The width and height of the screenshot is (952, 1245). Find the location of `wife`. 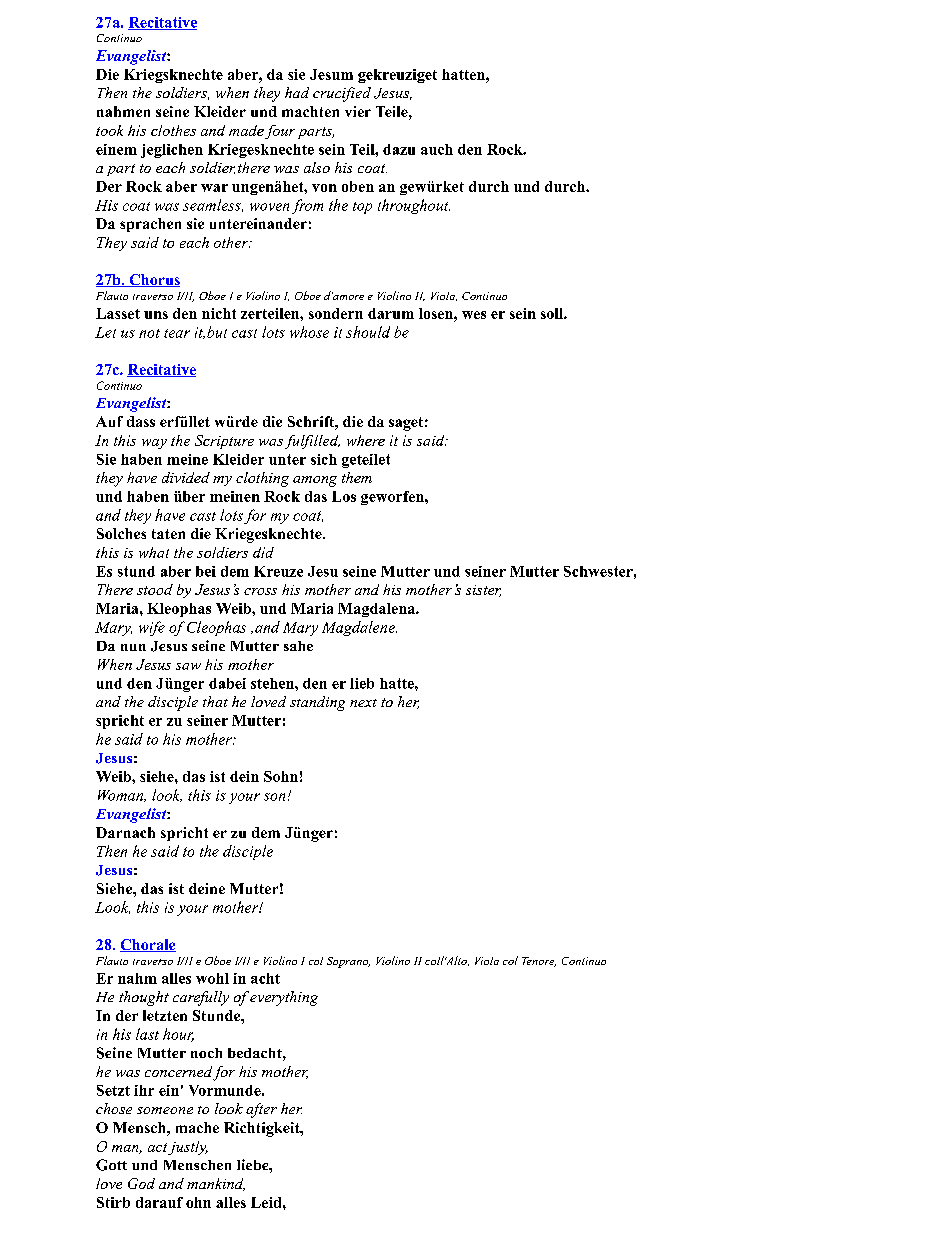

wife is located at coordinates (152, 628).
